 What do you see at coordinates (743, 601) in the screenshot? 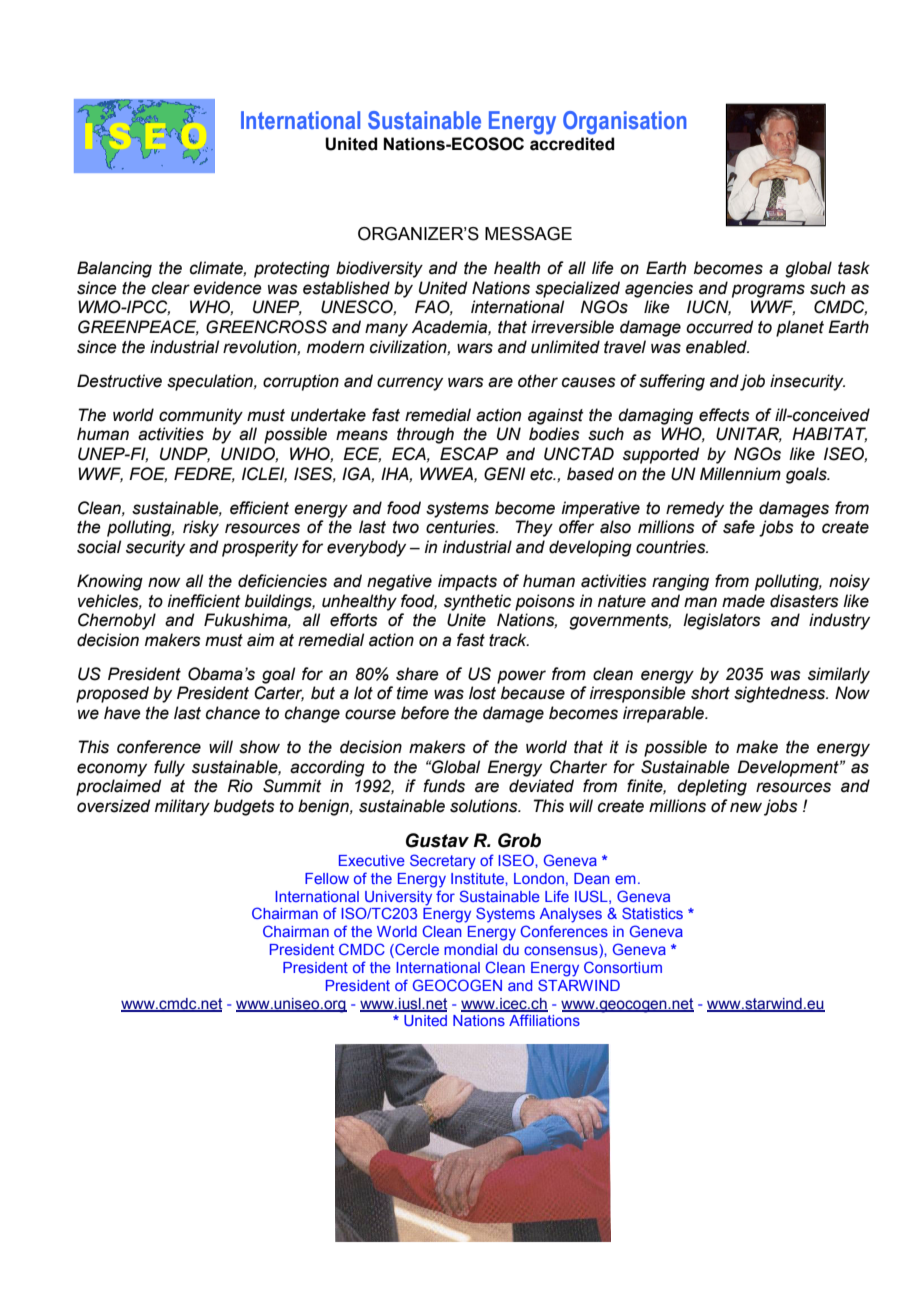
I see `made` at bounding box center [743, 601].
